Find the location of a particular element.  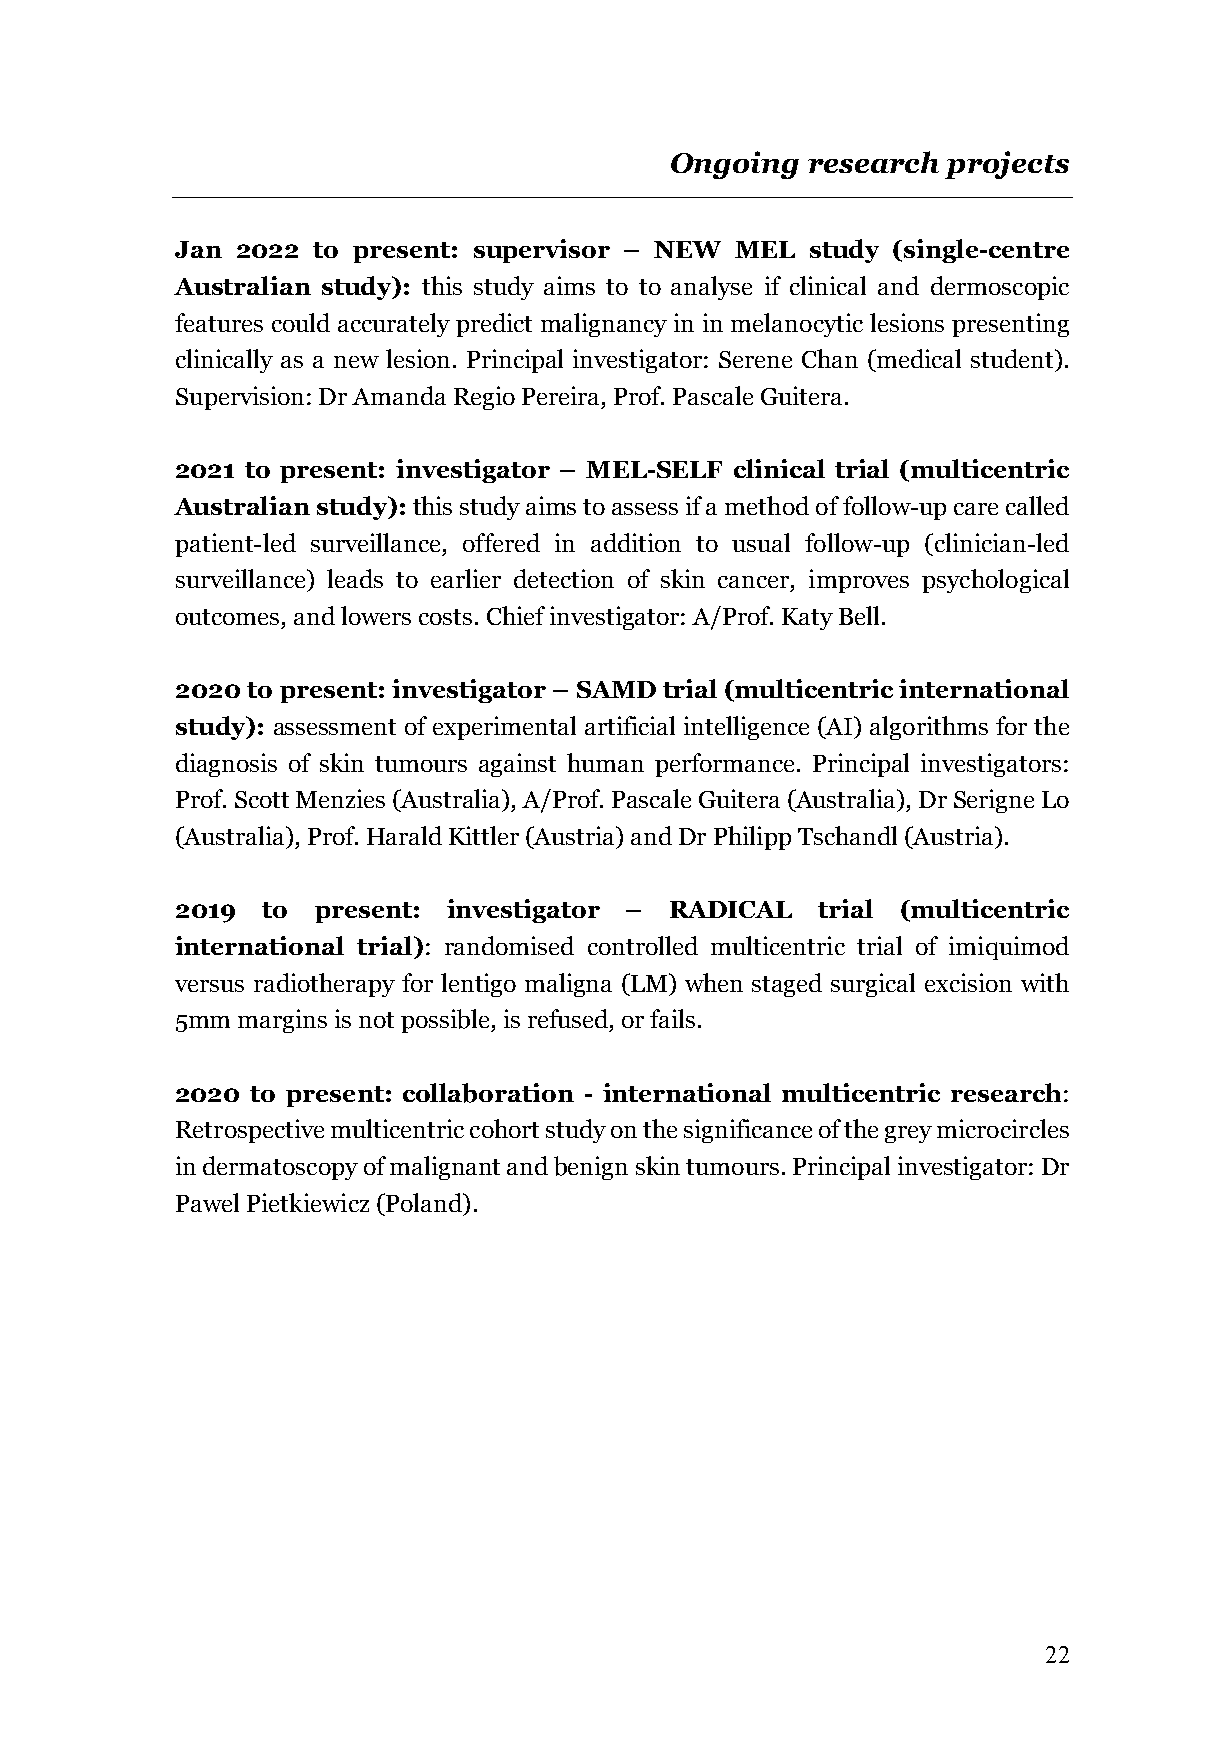

Retrospective is located at coordinates (250, 1131).
